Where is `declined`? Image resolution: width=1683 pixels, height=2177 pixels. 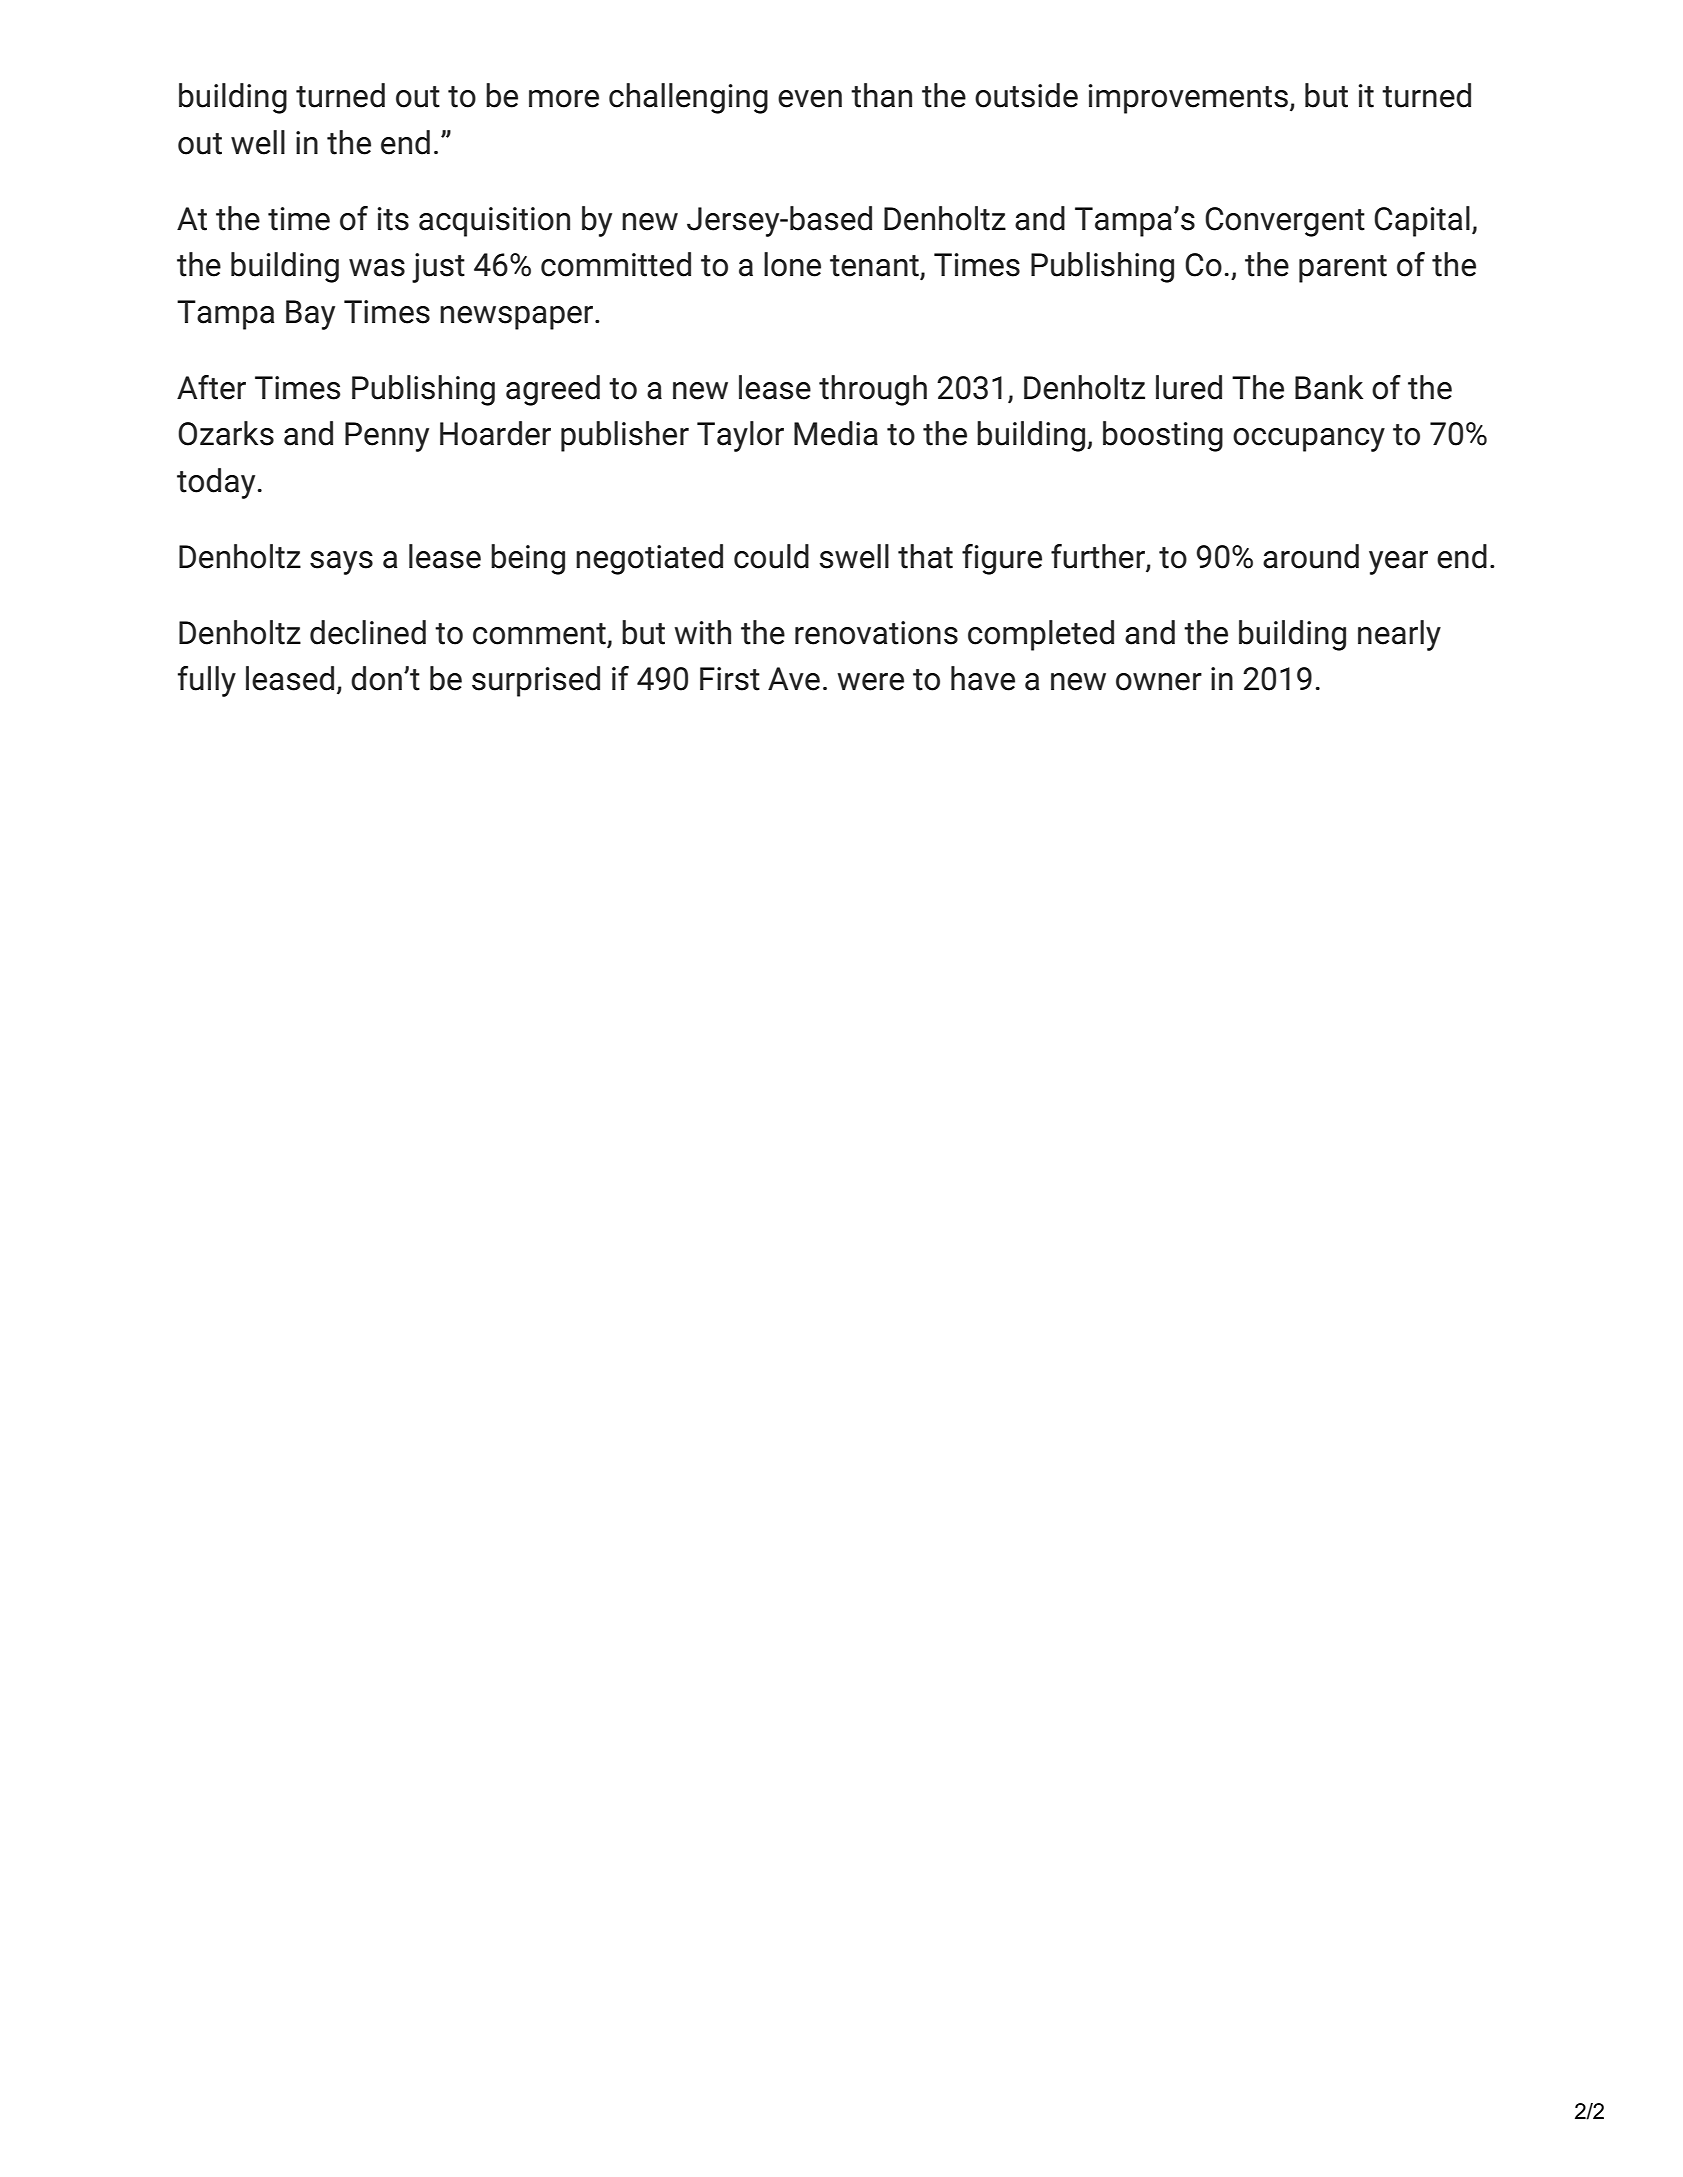 declined is located at coordinates (368, 632).
